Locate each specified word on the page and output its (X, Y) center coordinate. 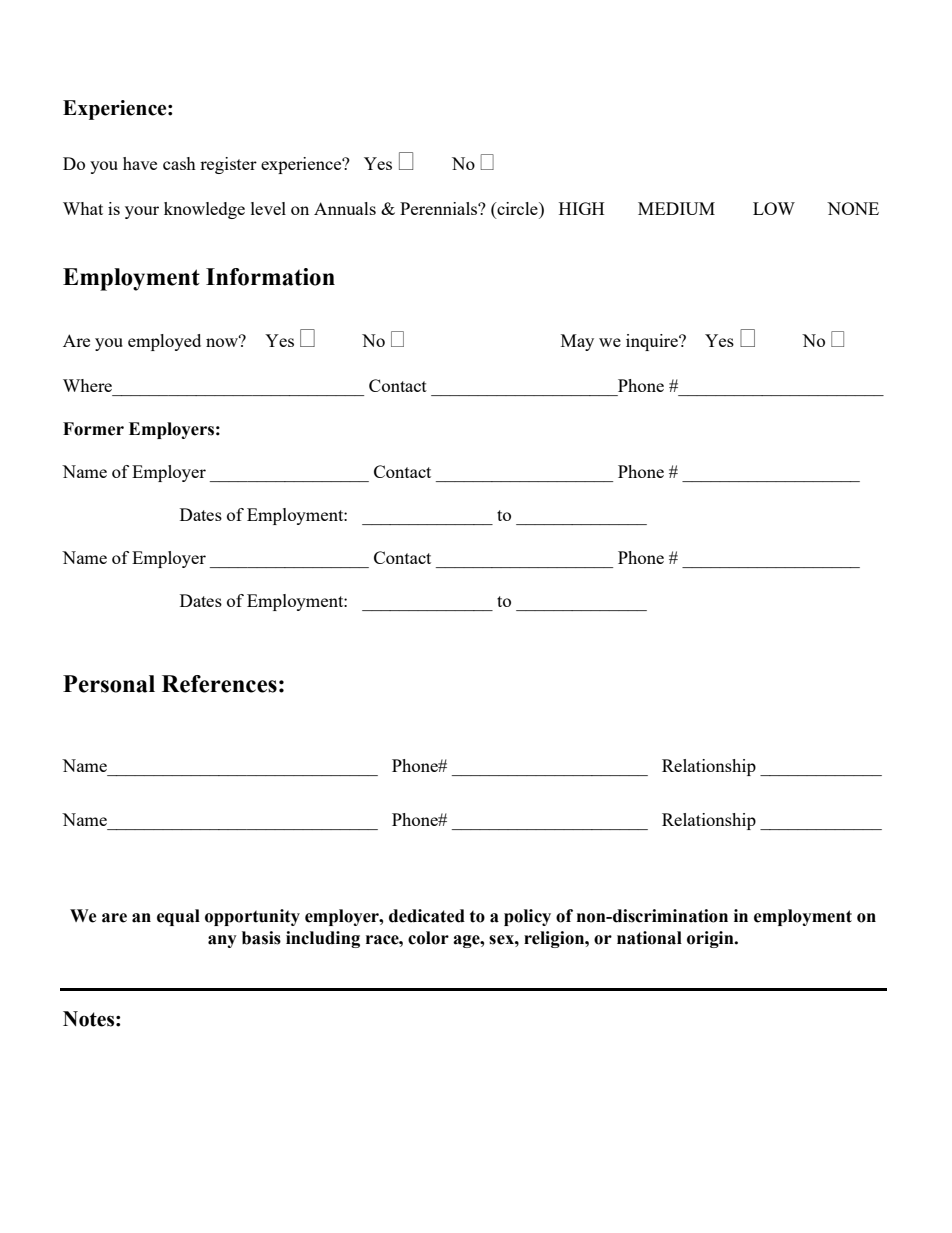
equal (178, 917)
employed (164, 342)
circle (517, 208)
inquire (653, 342)
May (577, 342)
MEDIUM (676, 208)
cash (179, 163)
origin (711, 939)
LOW (774, 208)
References (219, 684)
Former (93, 429)
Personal (109, 684)
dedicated (427, 916)
